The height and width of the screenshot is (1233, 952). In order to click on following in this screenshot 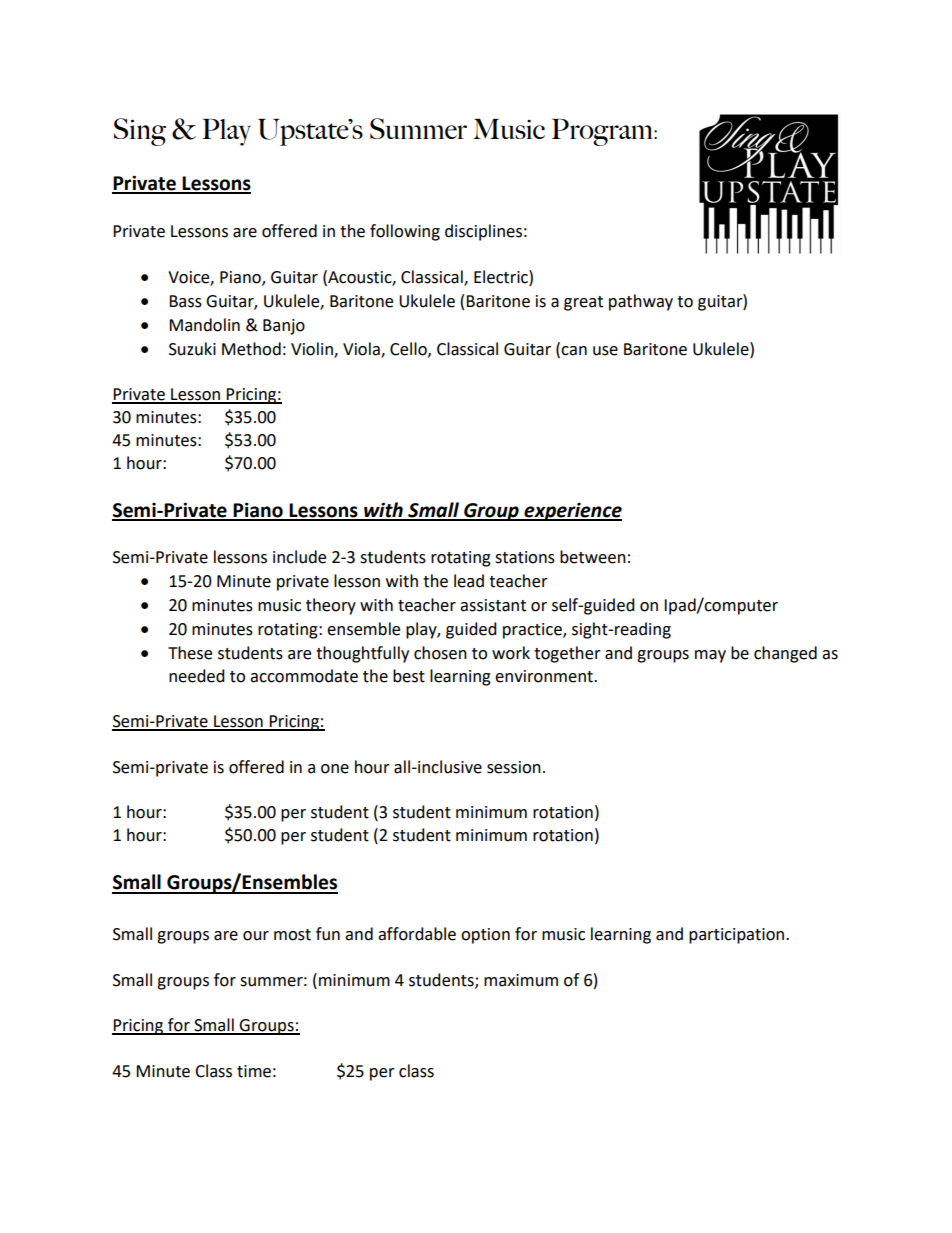, I will do `click(405, 232)`.
